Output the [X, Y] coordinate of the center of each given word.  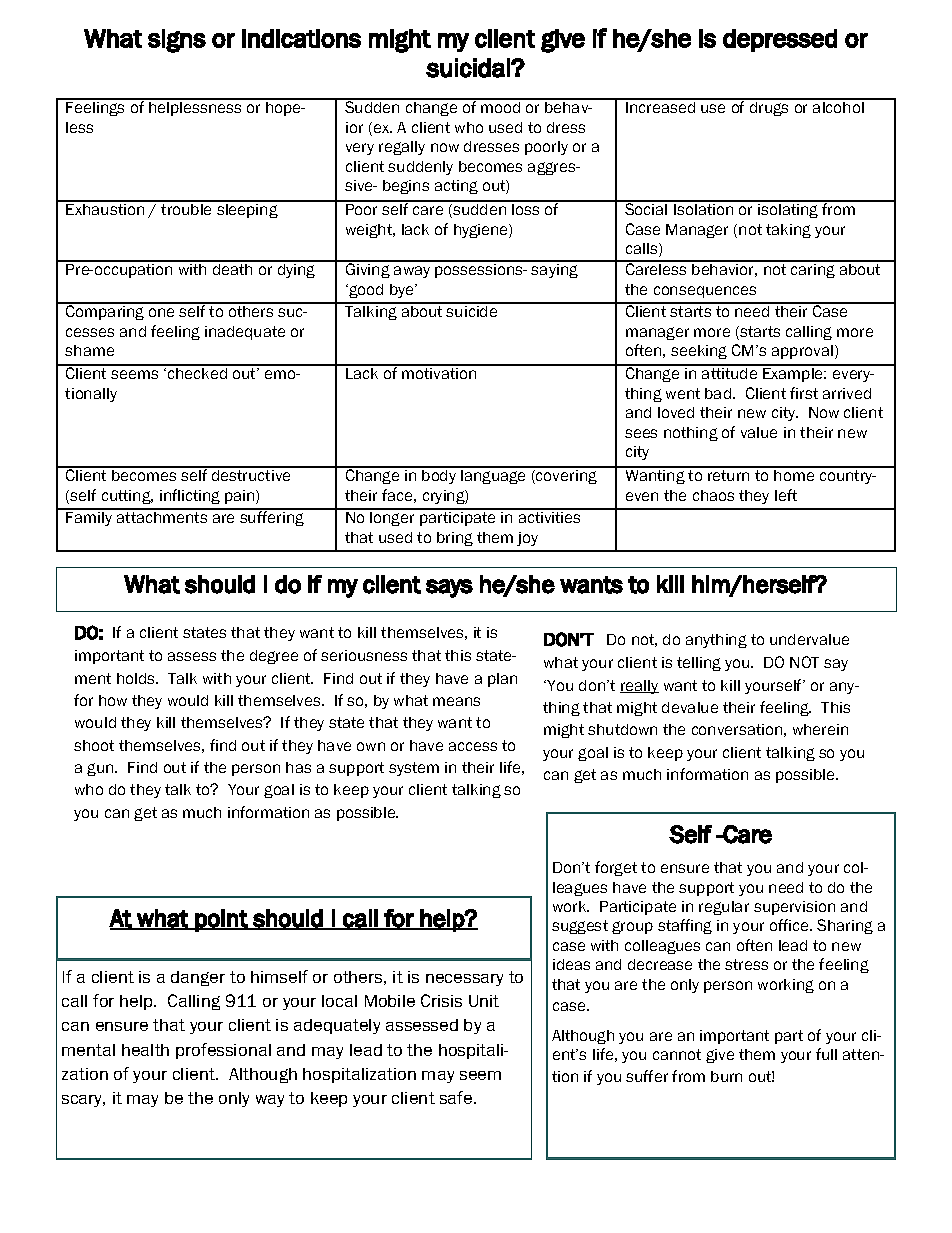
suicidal [469, 68]
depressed [780, 40]
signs [177, 41]
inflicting [190, 496]
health [145, 1050]
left [786, 495]
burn [726, 1076]
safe [457, 1097]
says [449, 588]
